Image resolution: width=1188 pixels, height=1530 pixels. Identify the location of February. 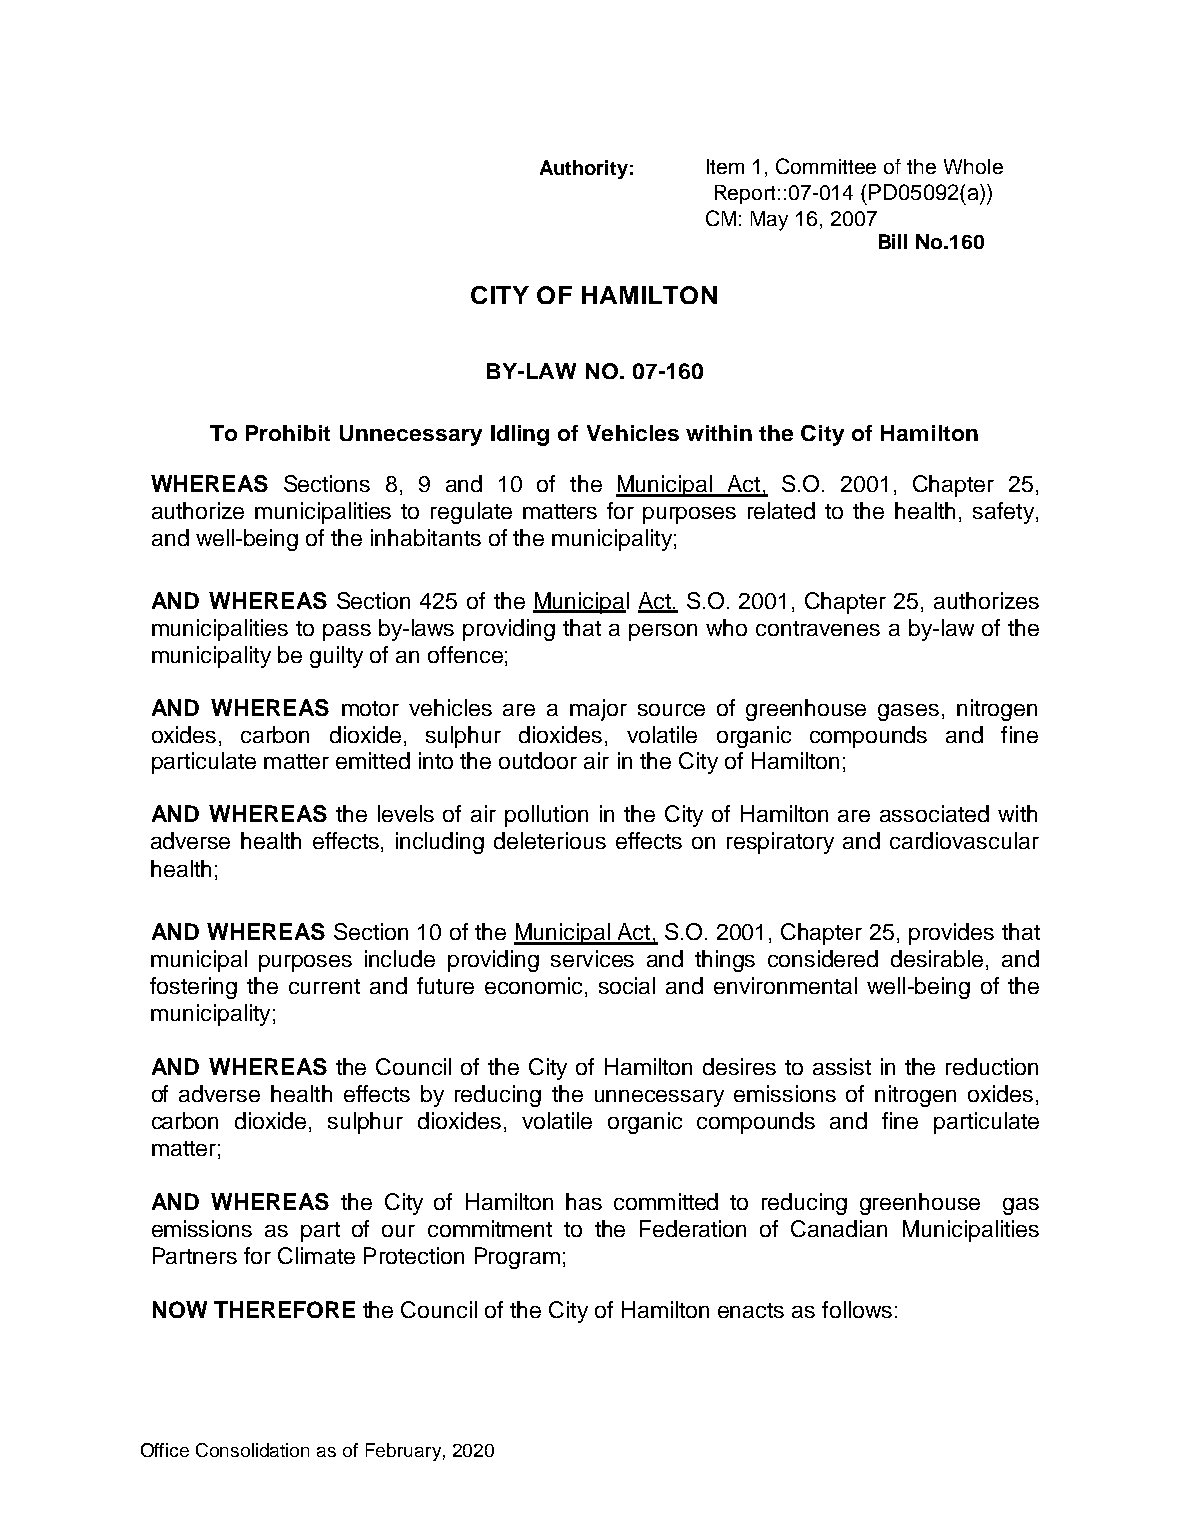
(403, 1452).
